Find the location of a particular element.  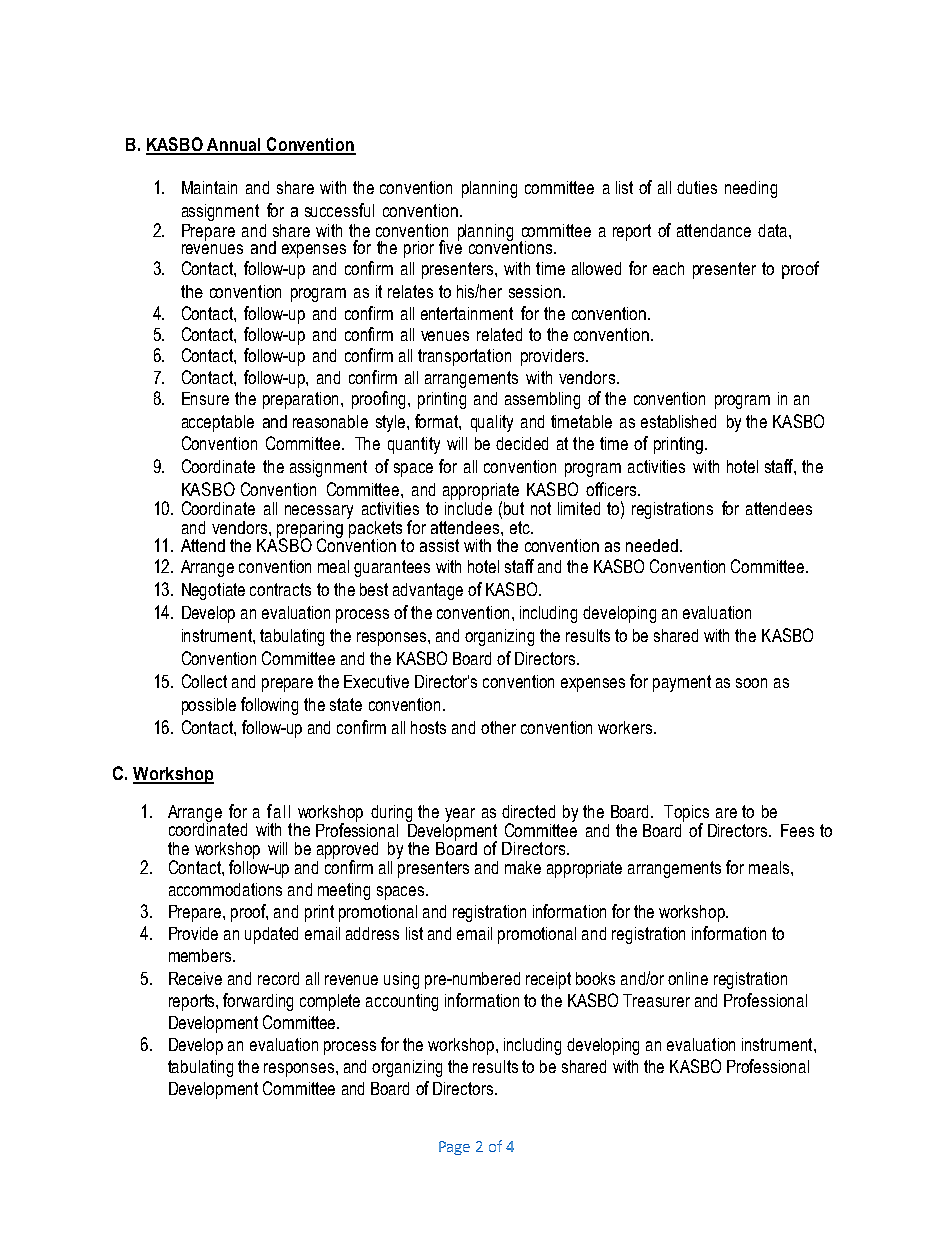

advantage is located at coordinates (428, 591).
